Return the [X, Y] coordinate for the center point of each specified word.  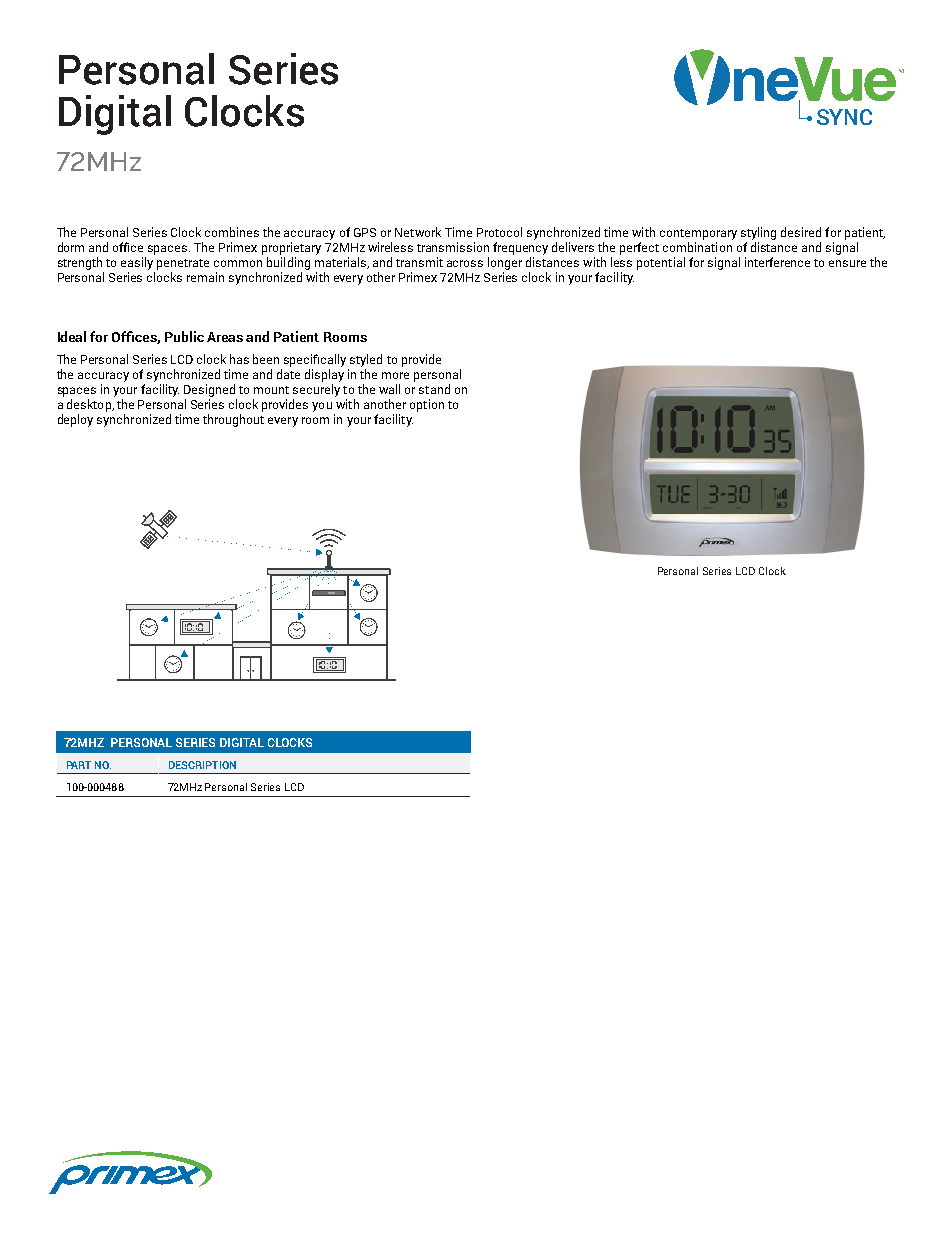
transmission [453, 247]
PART [79, 765]
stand [434, 389]
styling [758, 233]
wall [389, 389]
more [395, 375]
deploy [75, 420]
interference [777, 262]
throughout [233, 420]
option [427, 405]
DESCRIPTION [202, 765]
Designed [209, 390]
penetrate [183, 264]
